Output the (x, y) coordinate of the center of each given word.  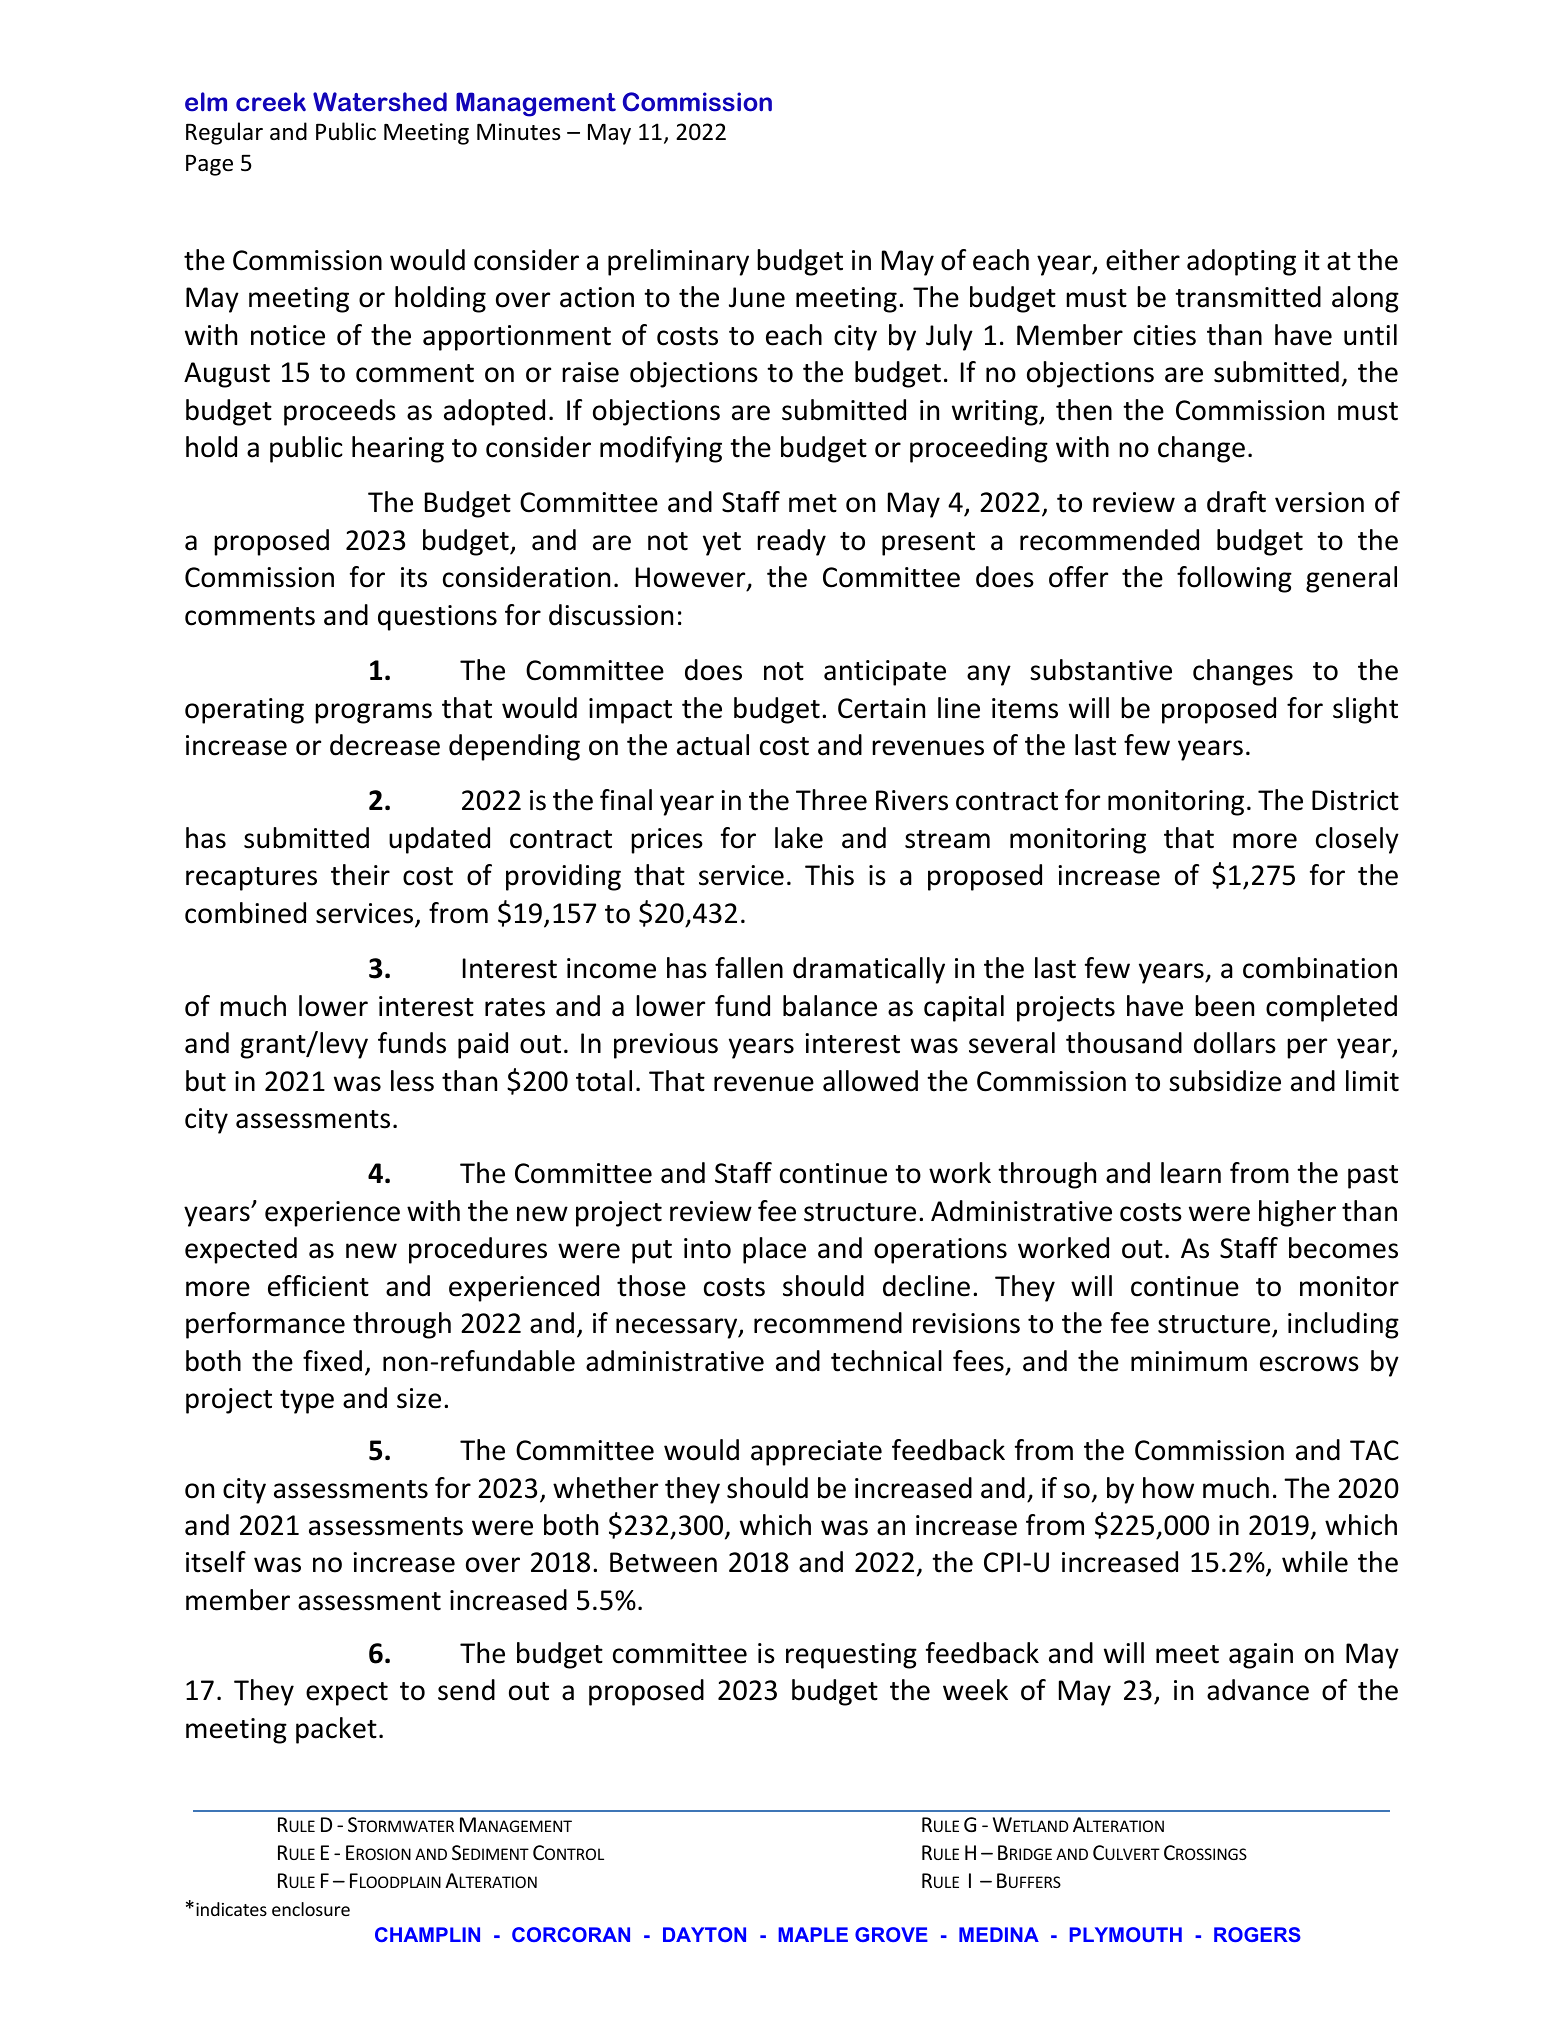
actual (713, 745)
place (774, 1250)
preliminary (678, 262)
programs (373, 713)
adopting (1241, 262)
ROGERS (1257, 1934)
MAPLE (813, 1934)
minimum (1189, 1361)
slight (1365, 710)
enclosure (311, 1909)
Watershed (380, 102)
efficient (318, 1286)
